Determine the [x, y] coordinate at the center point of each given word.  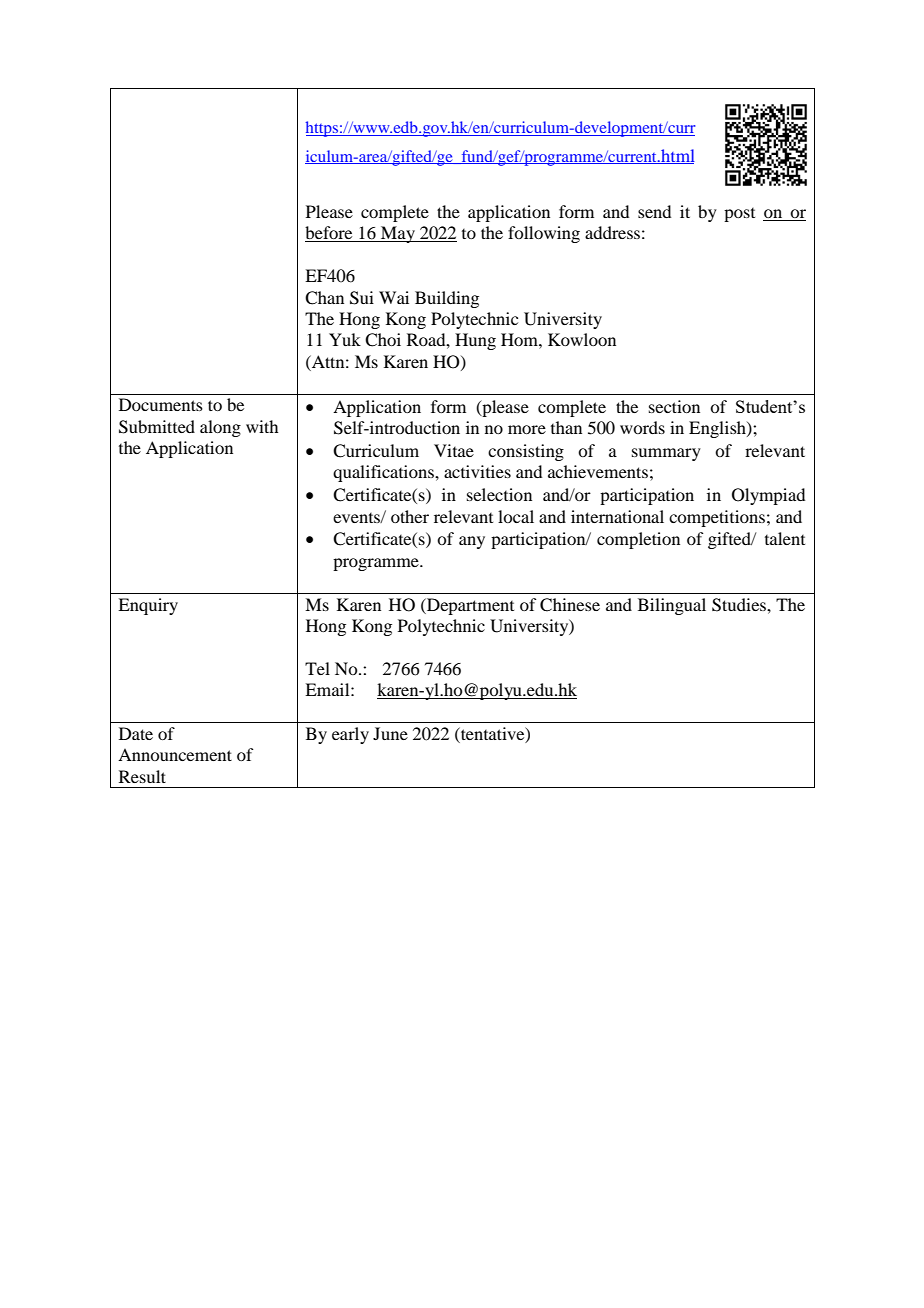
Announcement [175, 754]
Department [469, 606]
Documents [161, 404]
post [739, 215]
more [527, 429]
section [674, 406]
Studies [740, 605]
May [398, 234]
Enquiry [148, 606]
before [330, 234]
